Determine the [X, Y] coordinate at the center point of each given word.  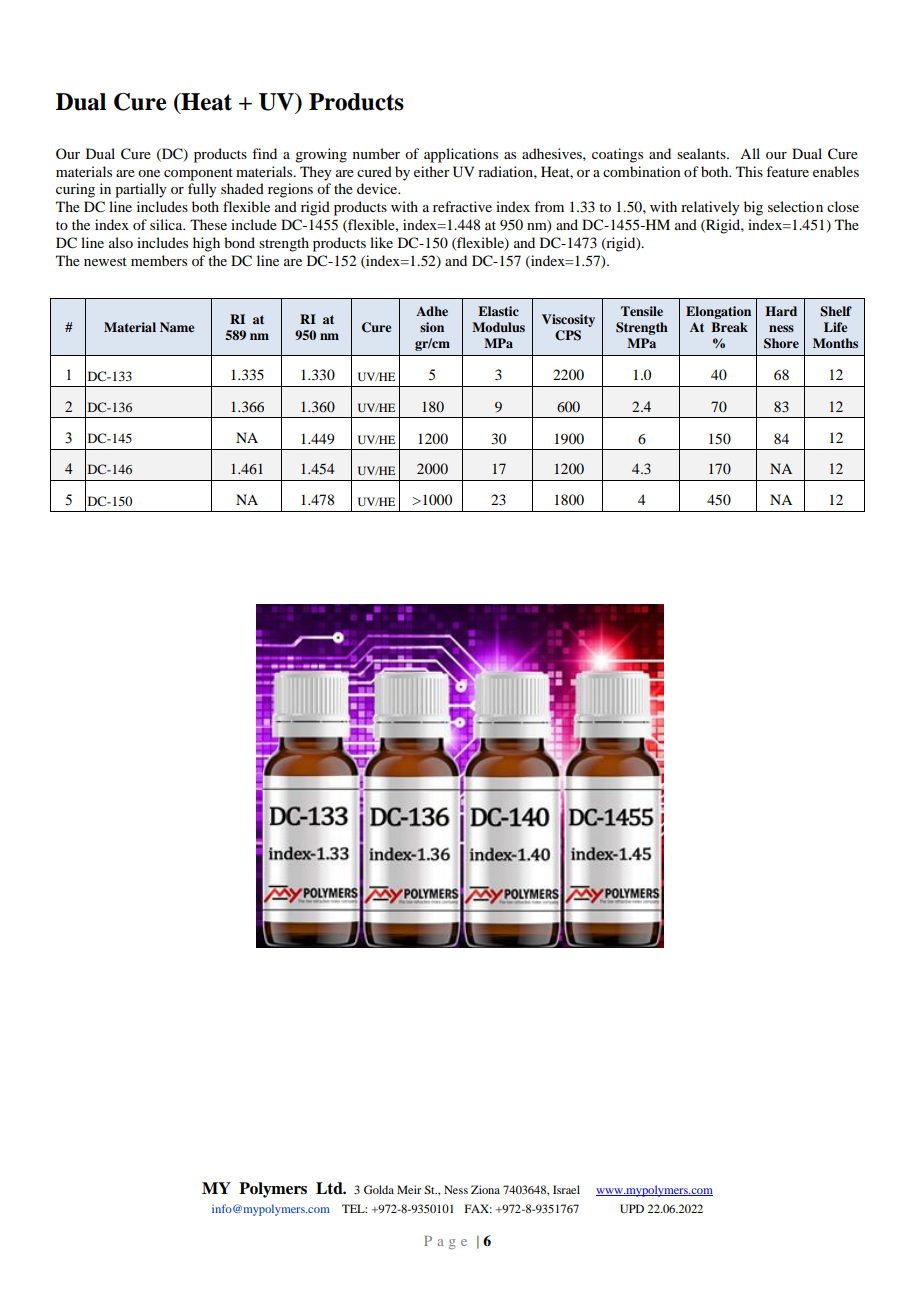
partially [140, 190]
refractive [462, 206]
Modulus [498, 327]
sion [432, 327]
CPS [568, 335]
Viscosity [568, 320]
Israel [566, 1189]
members [159, 260]
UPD [632, 1208]
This [749, 171]
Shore [781, 343]
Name [177, 327]
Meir [409, 1189]
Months [835, 343]
